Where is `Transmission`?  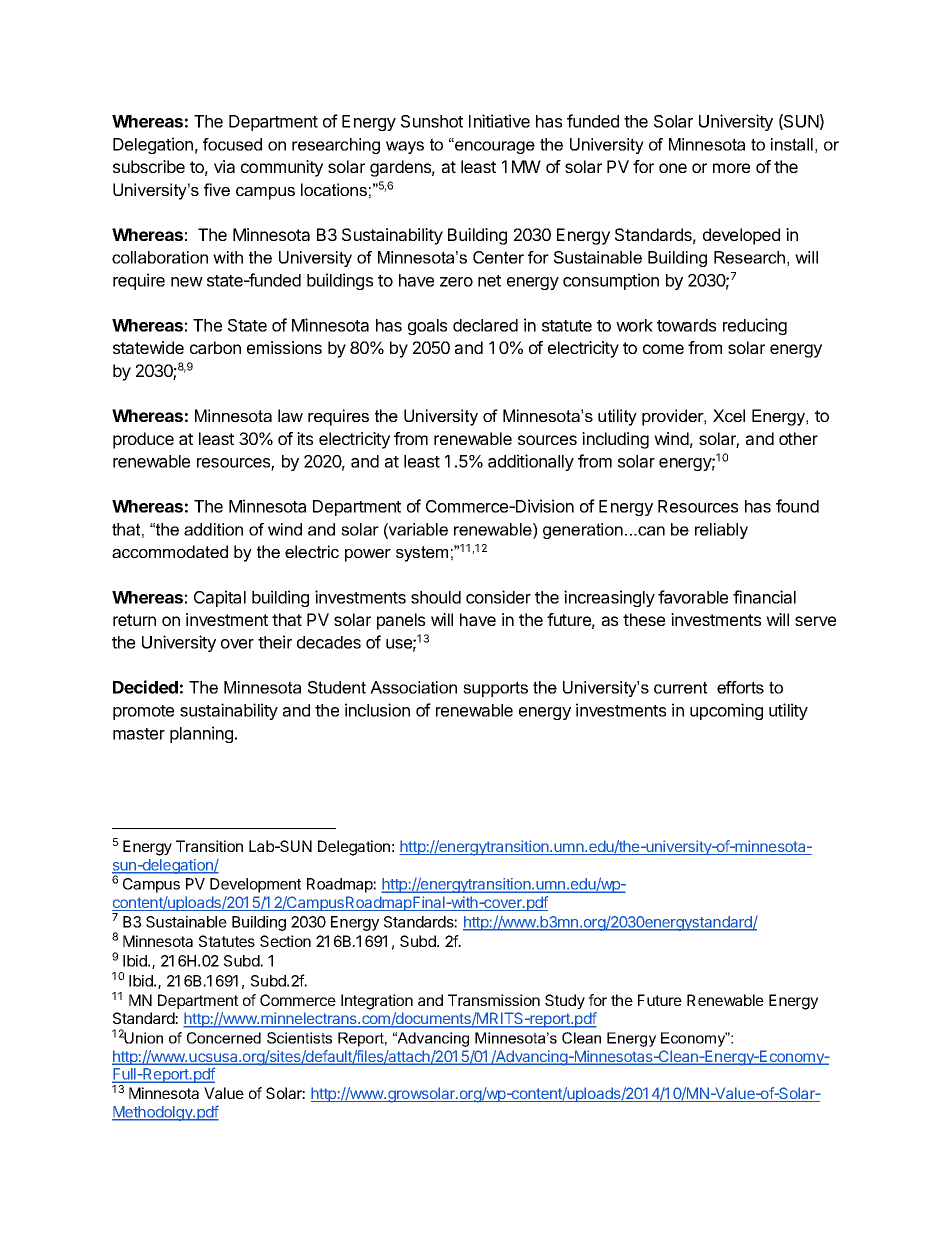
Transmission is located at coordinates (494, 1000).
